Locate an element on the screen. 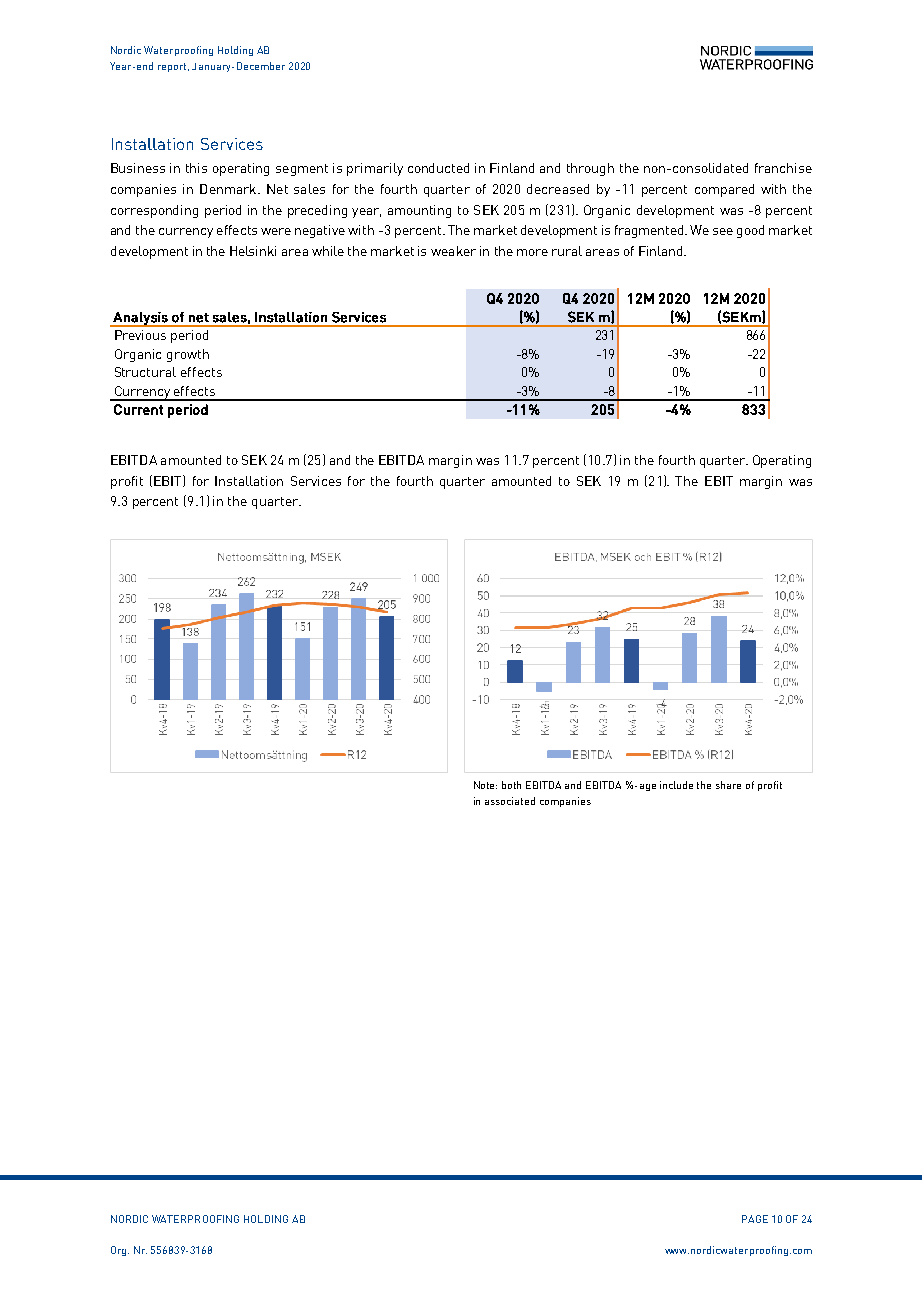 The height and width of the screenshot is (1308, 924). weaker is located at coordinates (453, 251).
